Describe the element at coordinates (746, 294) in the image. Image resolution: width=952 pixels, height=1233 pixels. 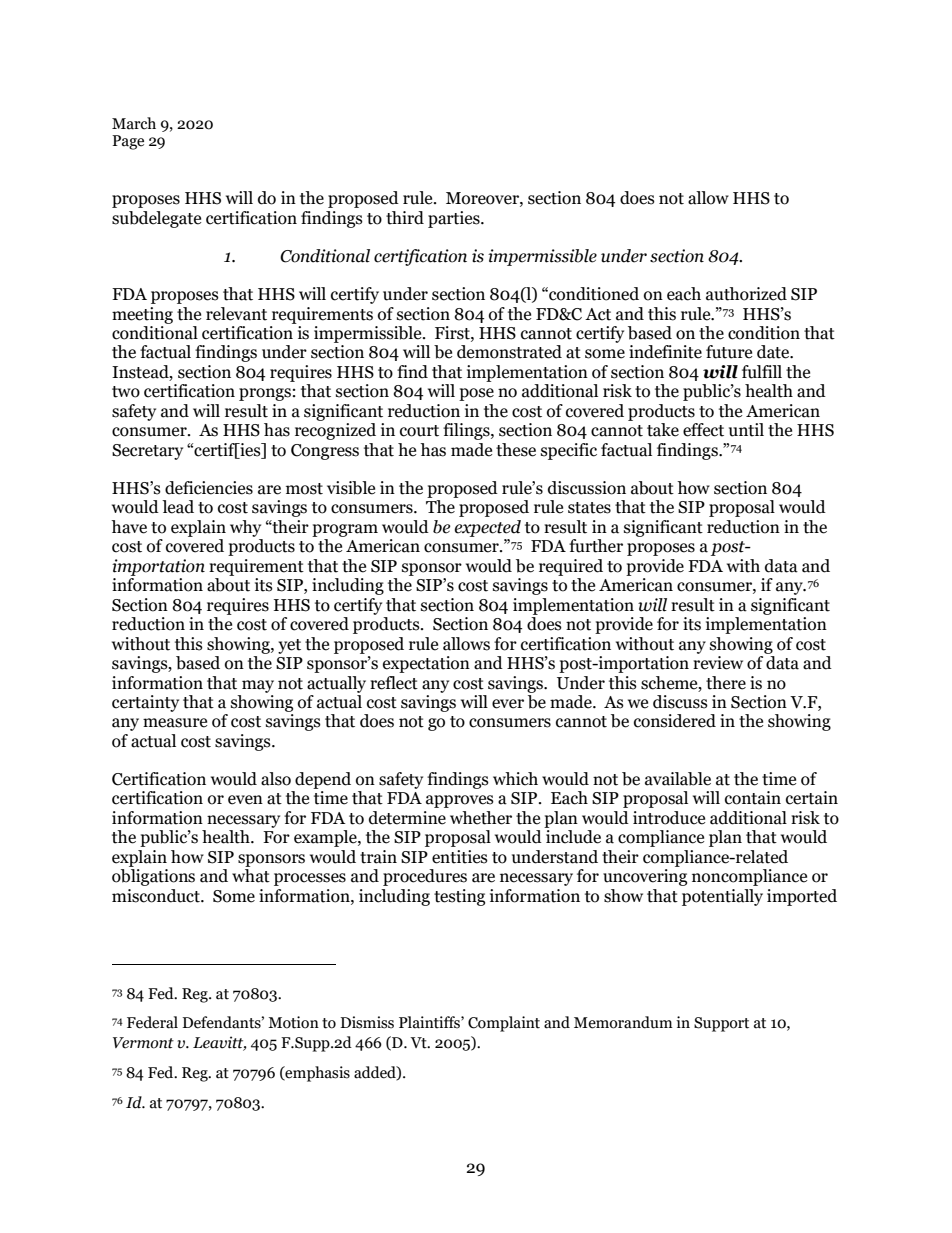
I see `authorized` at that location.
